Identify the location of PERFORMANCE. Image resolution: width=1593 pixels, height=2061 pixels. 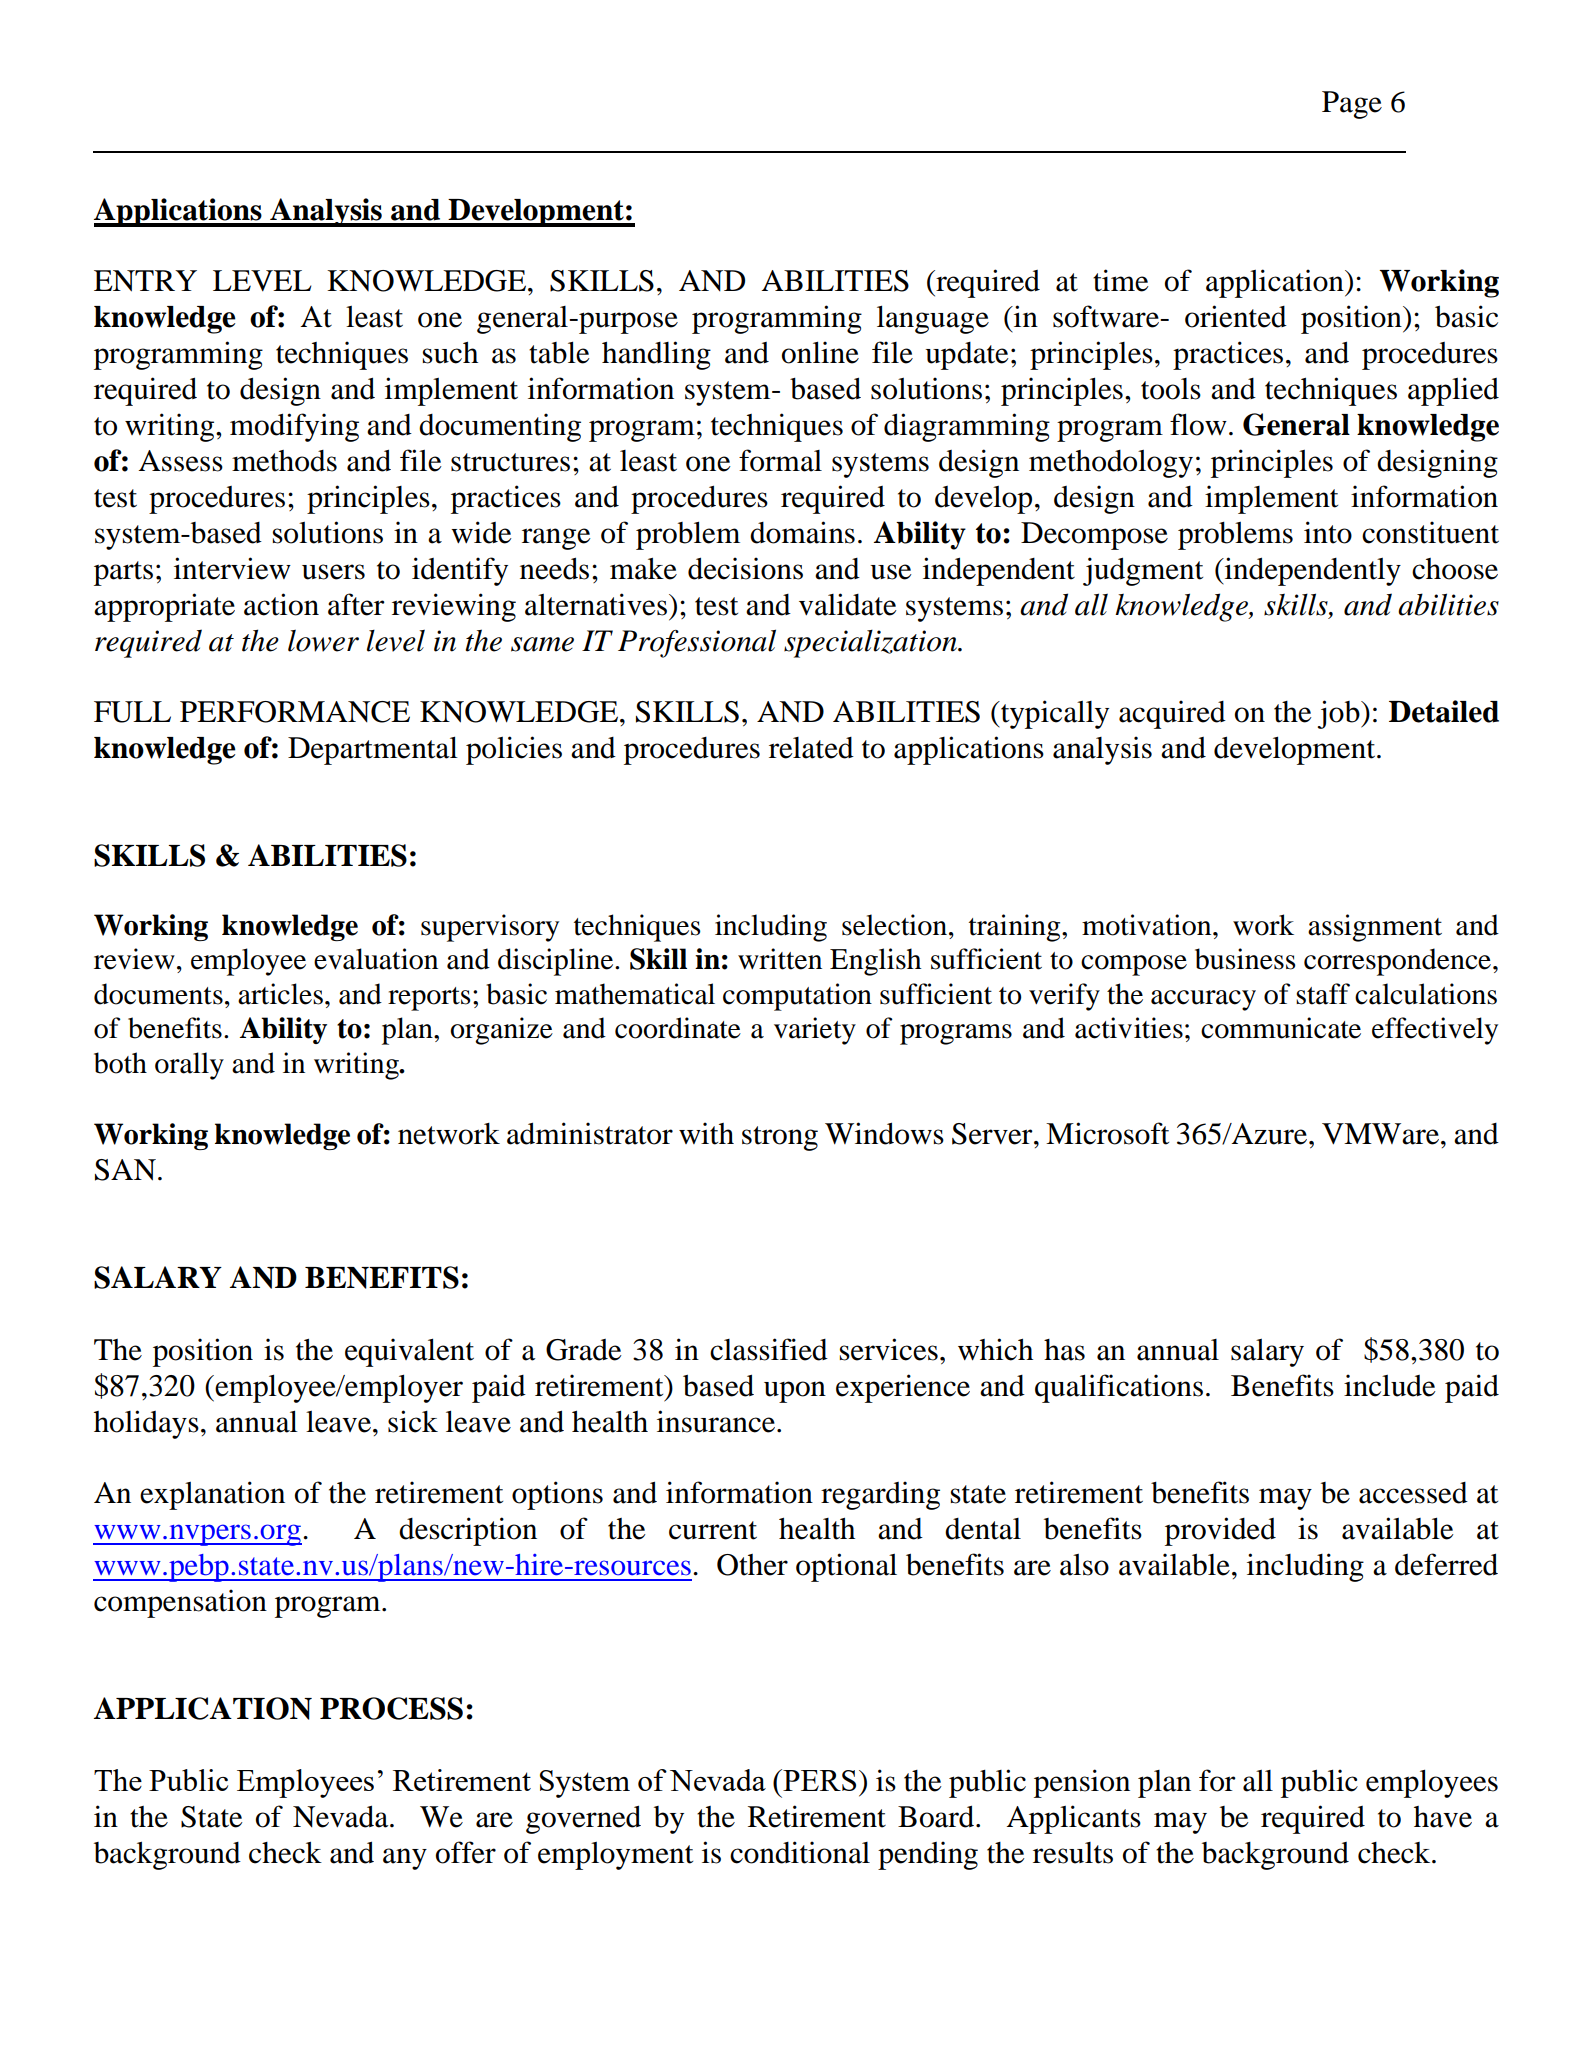
(295, 712).
